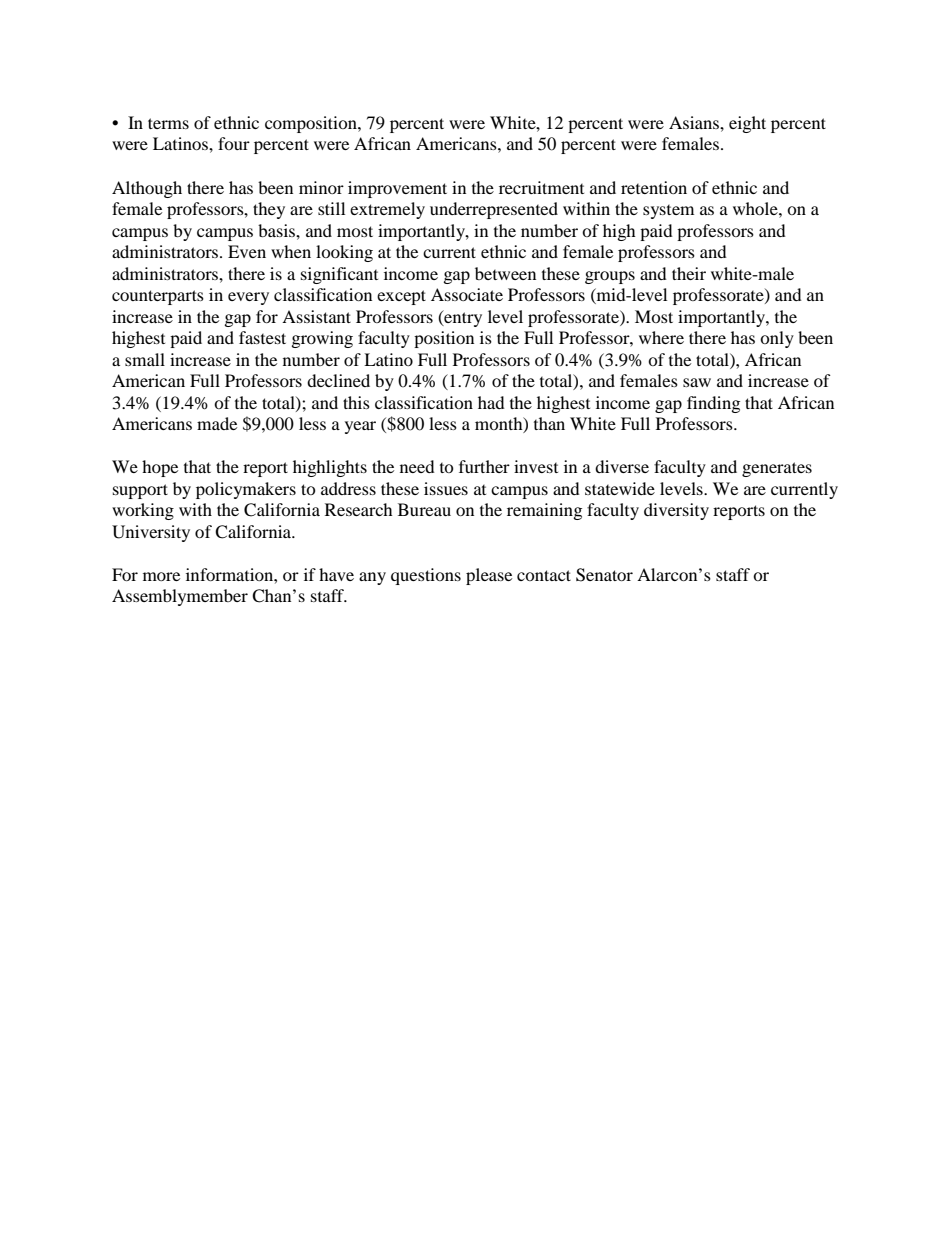  What do you see at coordinates (234, 143) in the screenshot?
I see `four` at bounding box center [234, 143].
